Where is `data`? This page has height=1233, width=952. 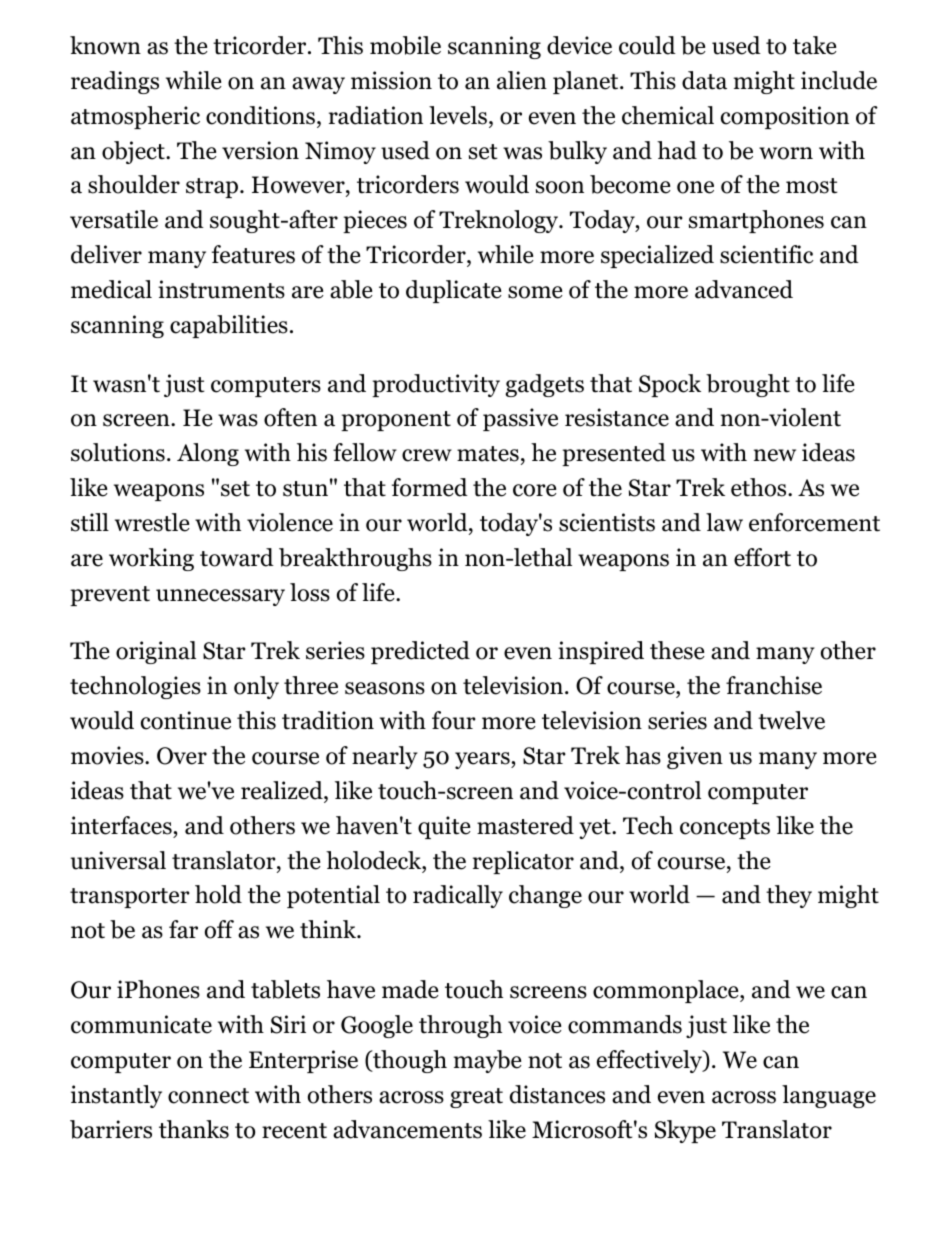
data is located at coordinates (704, 80).
